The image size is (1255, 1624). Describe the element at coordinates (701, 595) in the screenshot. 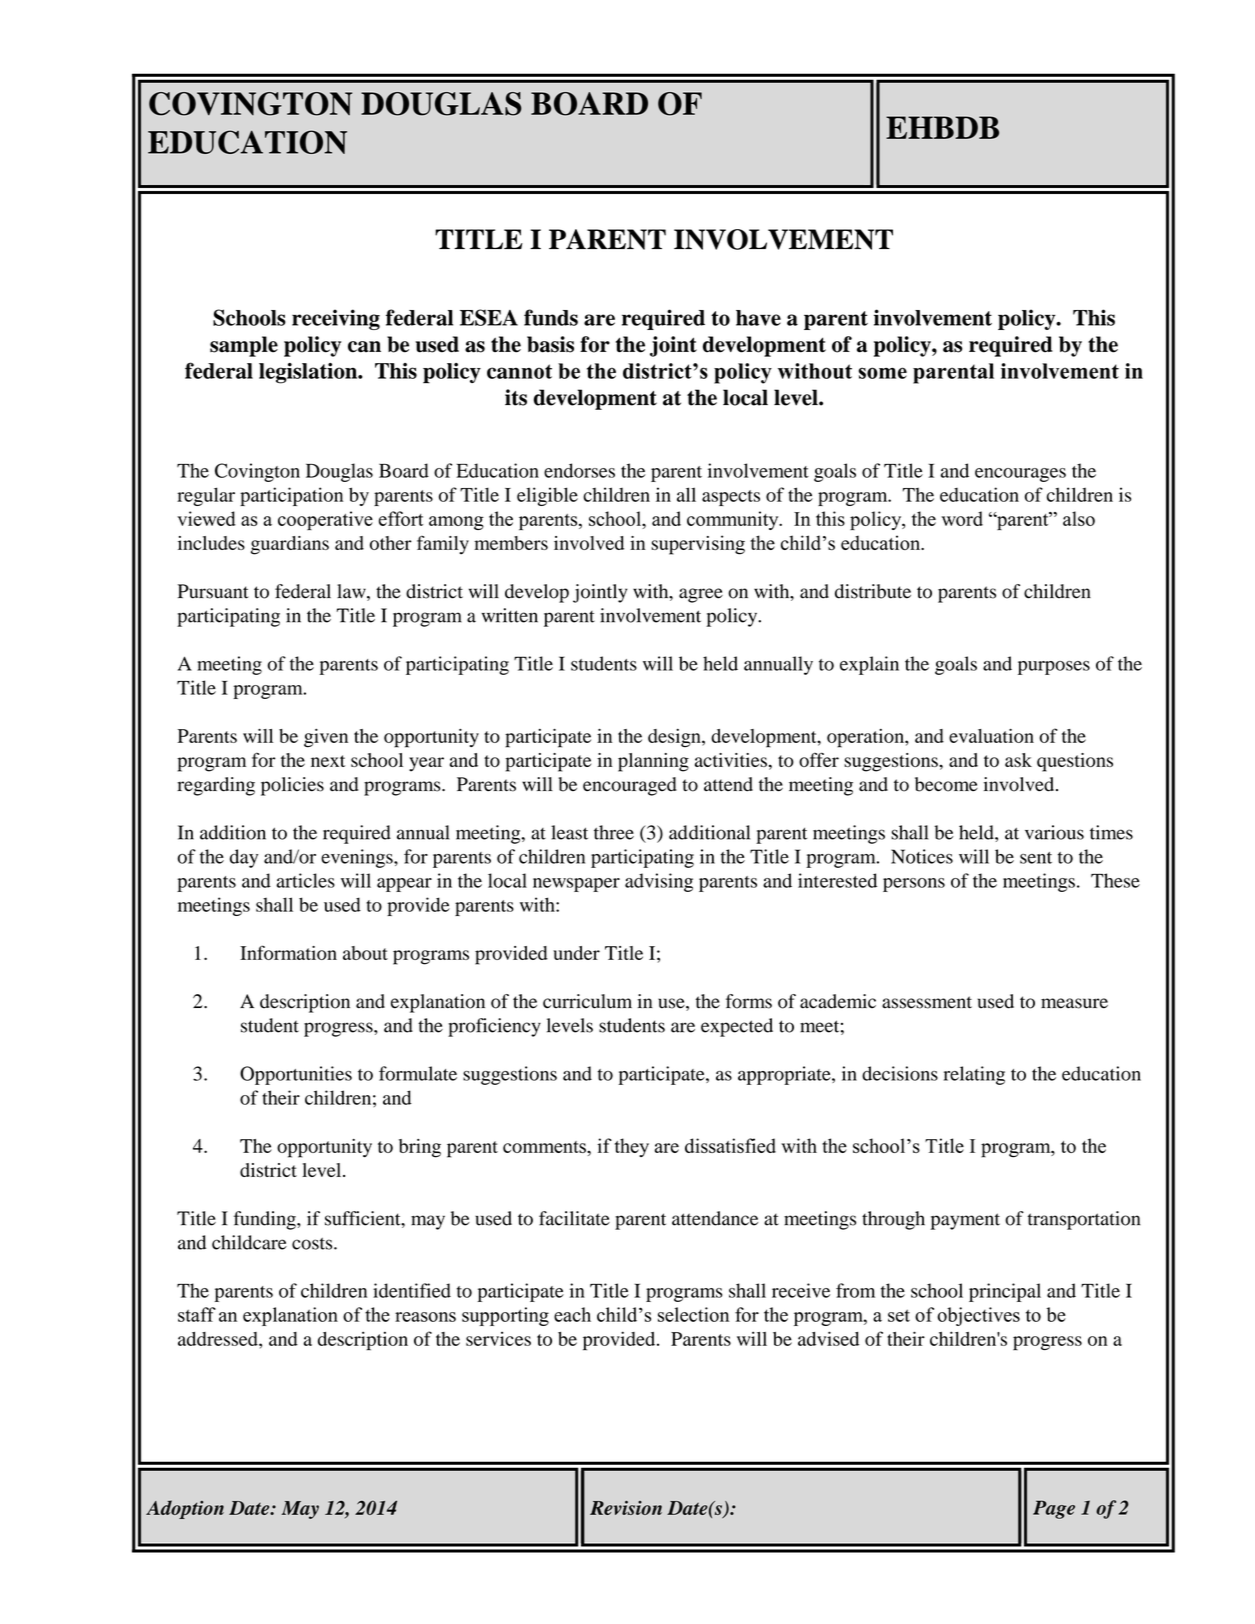

I see `agree` at that location.
